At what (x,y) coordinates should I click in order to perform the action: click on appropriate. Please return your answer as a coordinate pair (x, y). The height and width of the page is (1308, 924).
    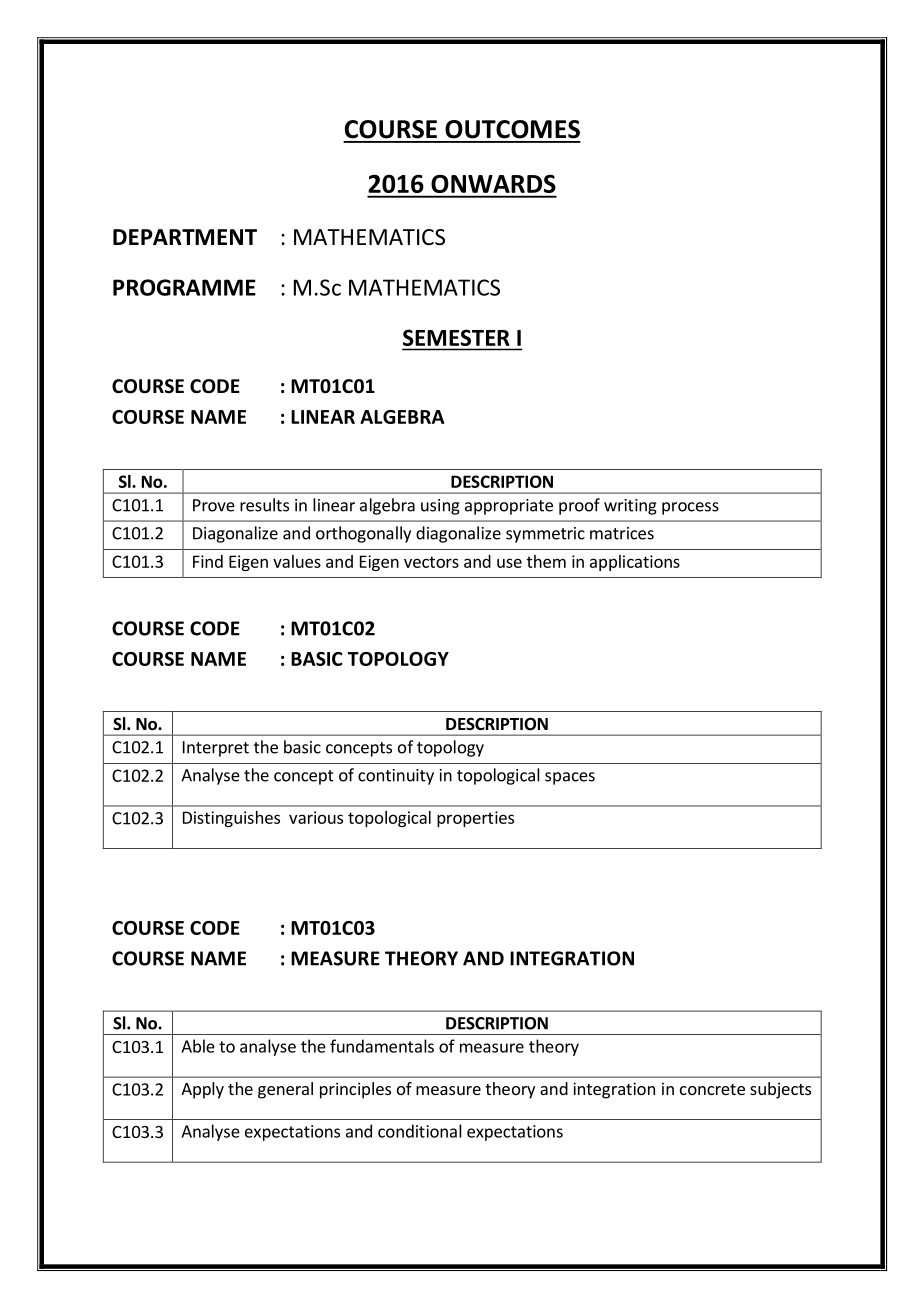
    Looking at the image, I should click on (509, 507).
